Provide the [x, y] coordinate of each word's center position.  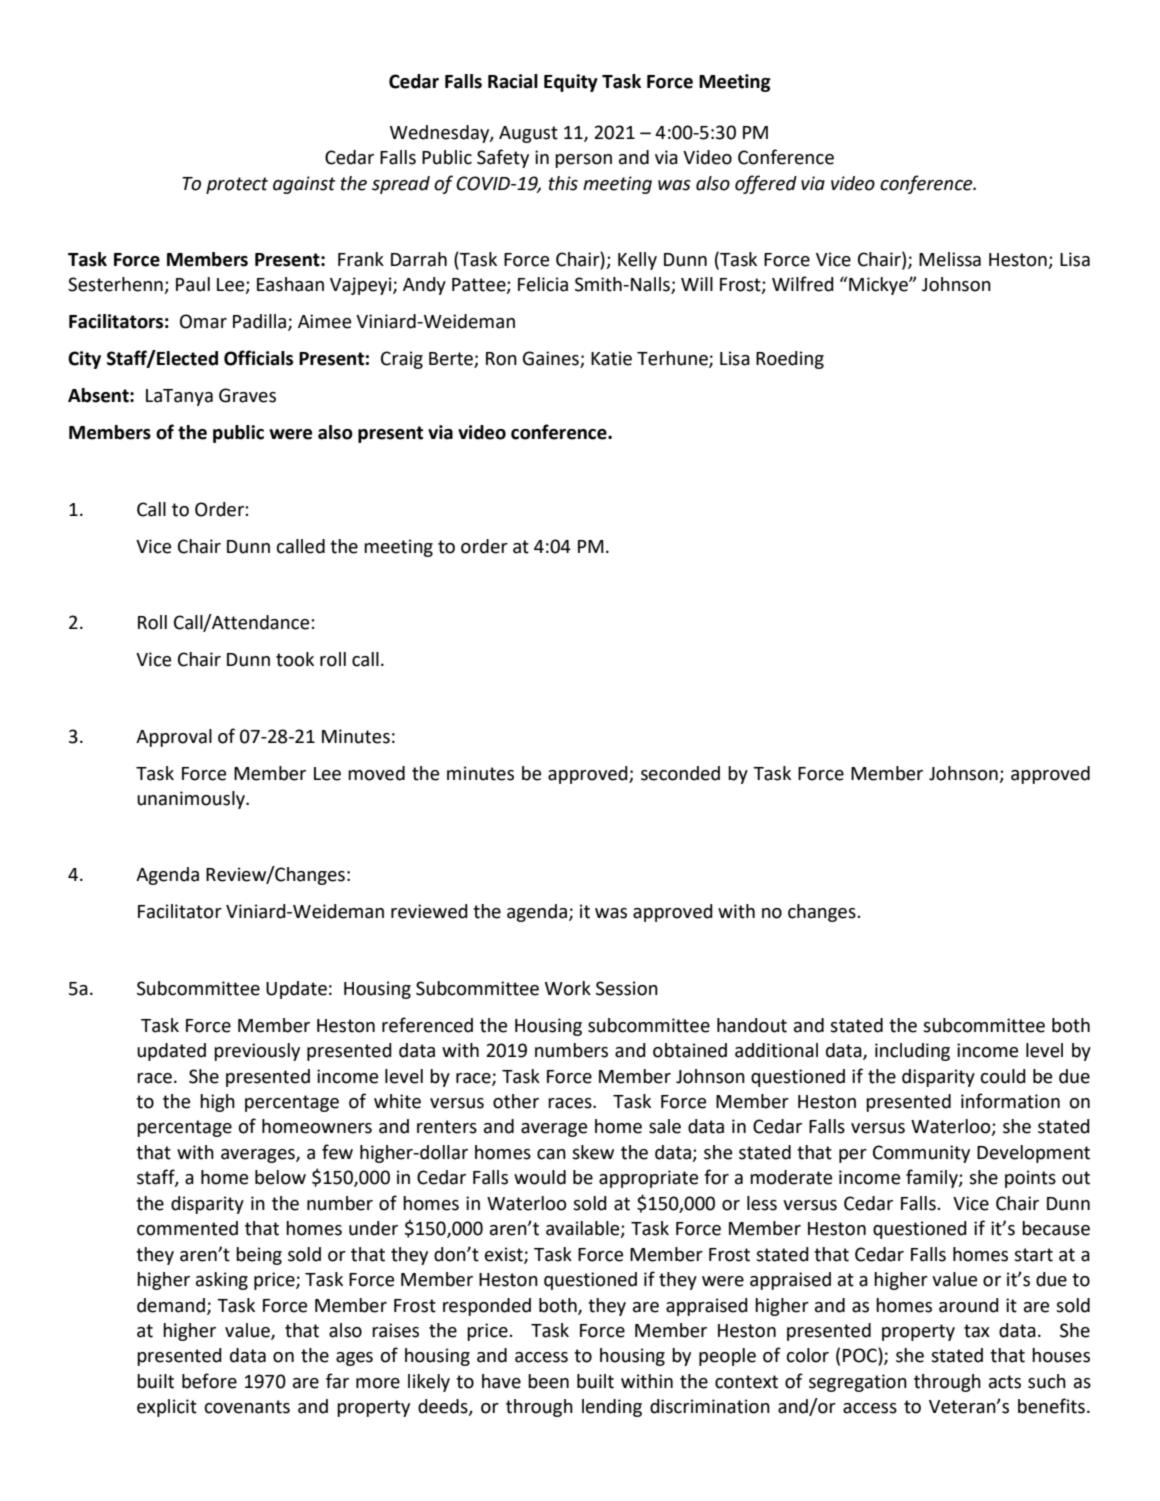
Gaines [551, 359]
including [912, 1052]
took [295, 659]
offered [766, 184]
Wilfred [803, 284]
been [548, 1381]
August [528, 134]
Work [568, 988]
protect [237, 185]
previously [257, 1052]
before [209, 1381]
